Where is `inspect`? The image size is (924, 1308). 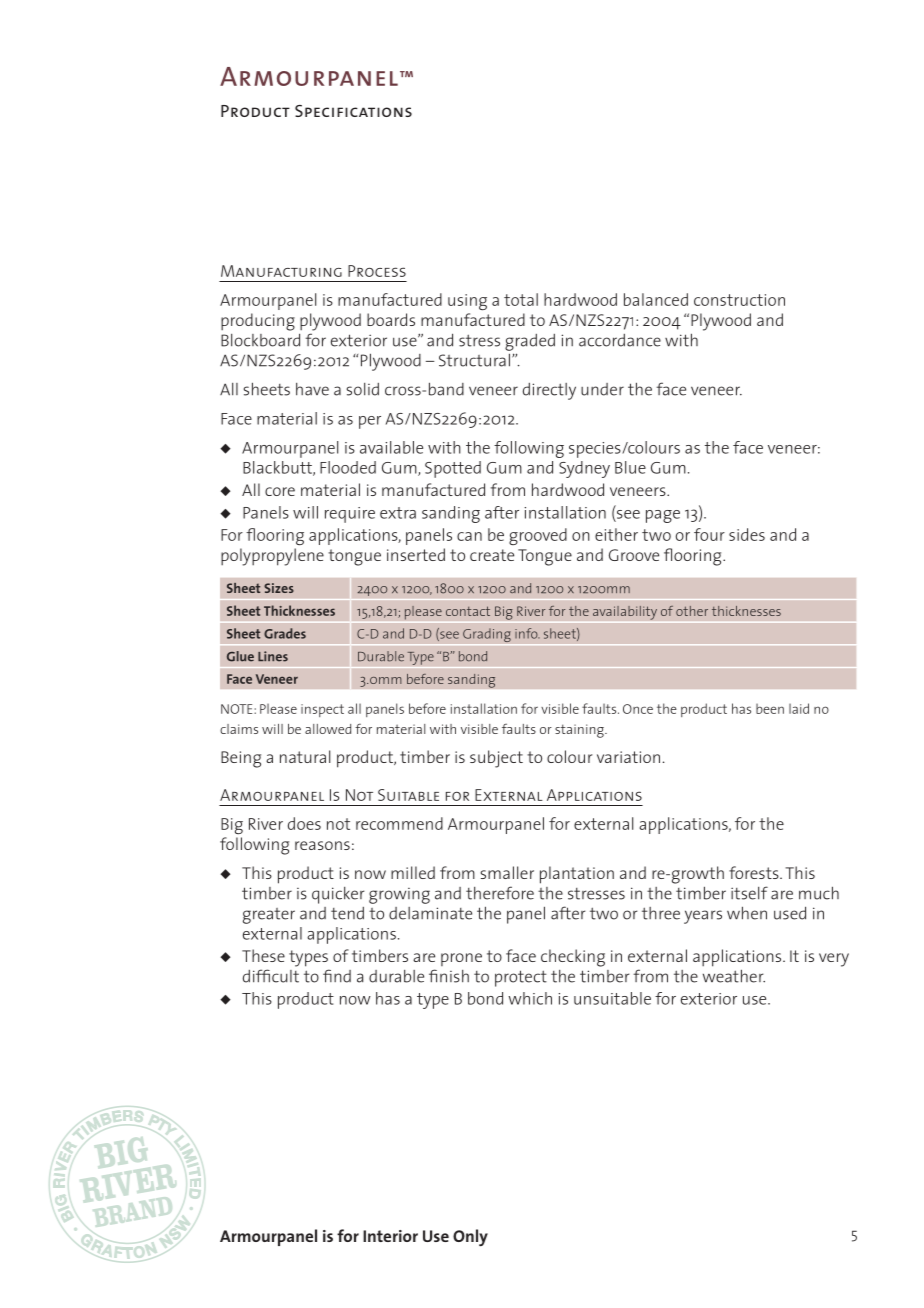 inspect is located at coordinates (322, 710).
